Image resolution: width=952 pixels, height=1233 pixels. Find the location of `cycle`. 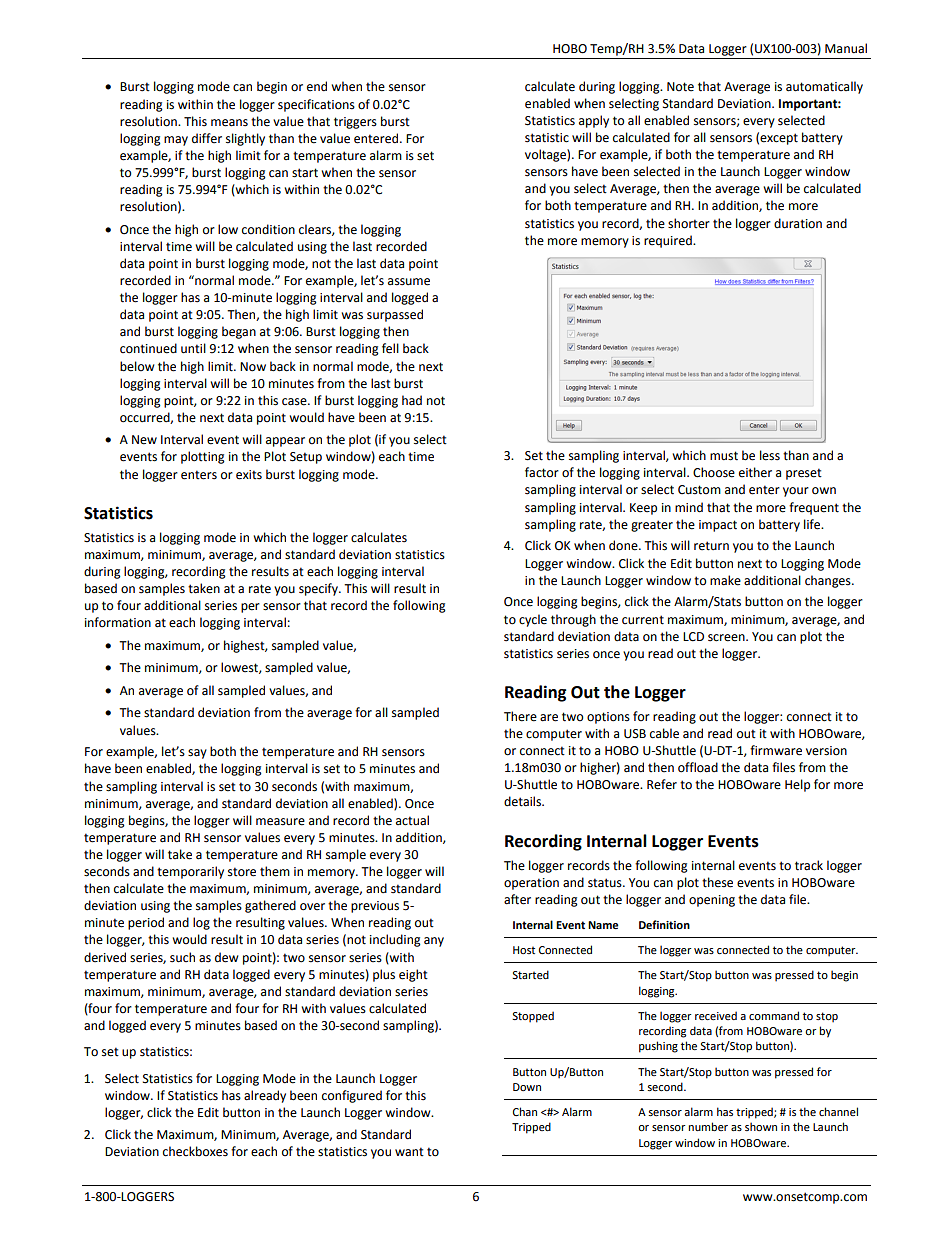

cycle is located at coordinates (533, 620).
